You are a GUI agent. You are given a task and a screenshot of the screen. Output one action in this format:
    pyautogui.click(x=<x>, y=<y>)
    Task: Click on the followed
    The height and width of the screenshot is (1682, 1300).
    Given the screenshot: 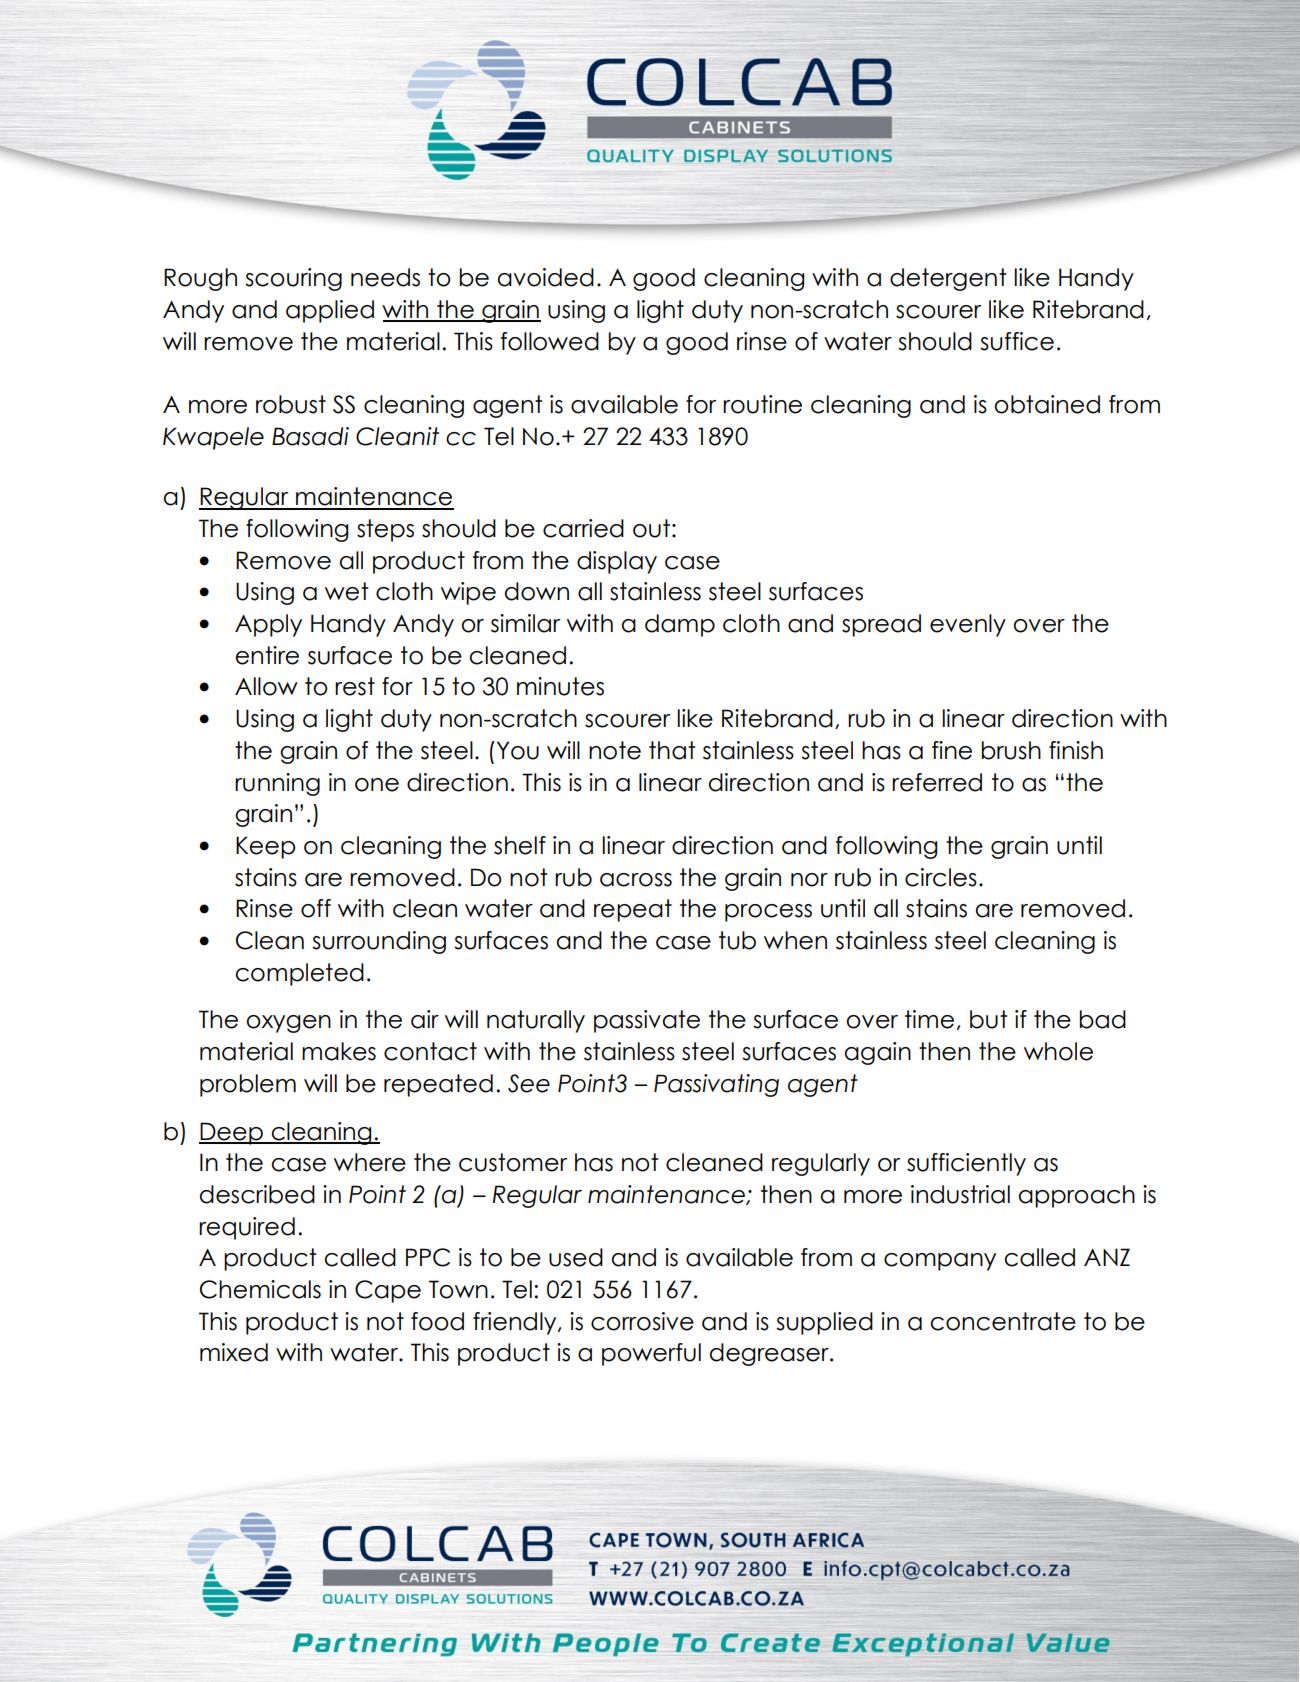 What is the action you would take?
    pyautogui.click(x=550, y=341)
